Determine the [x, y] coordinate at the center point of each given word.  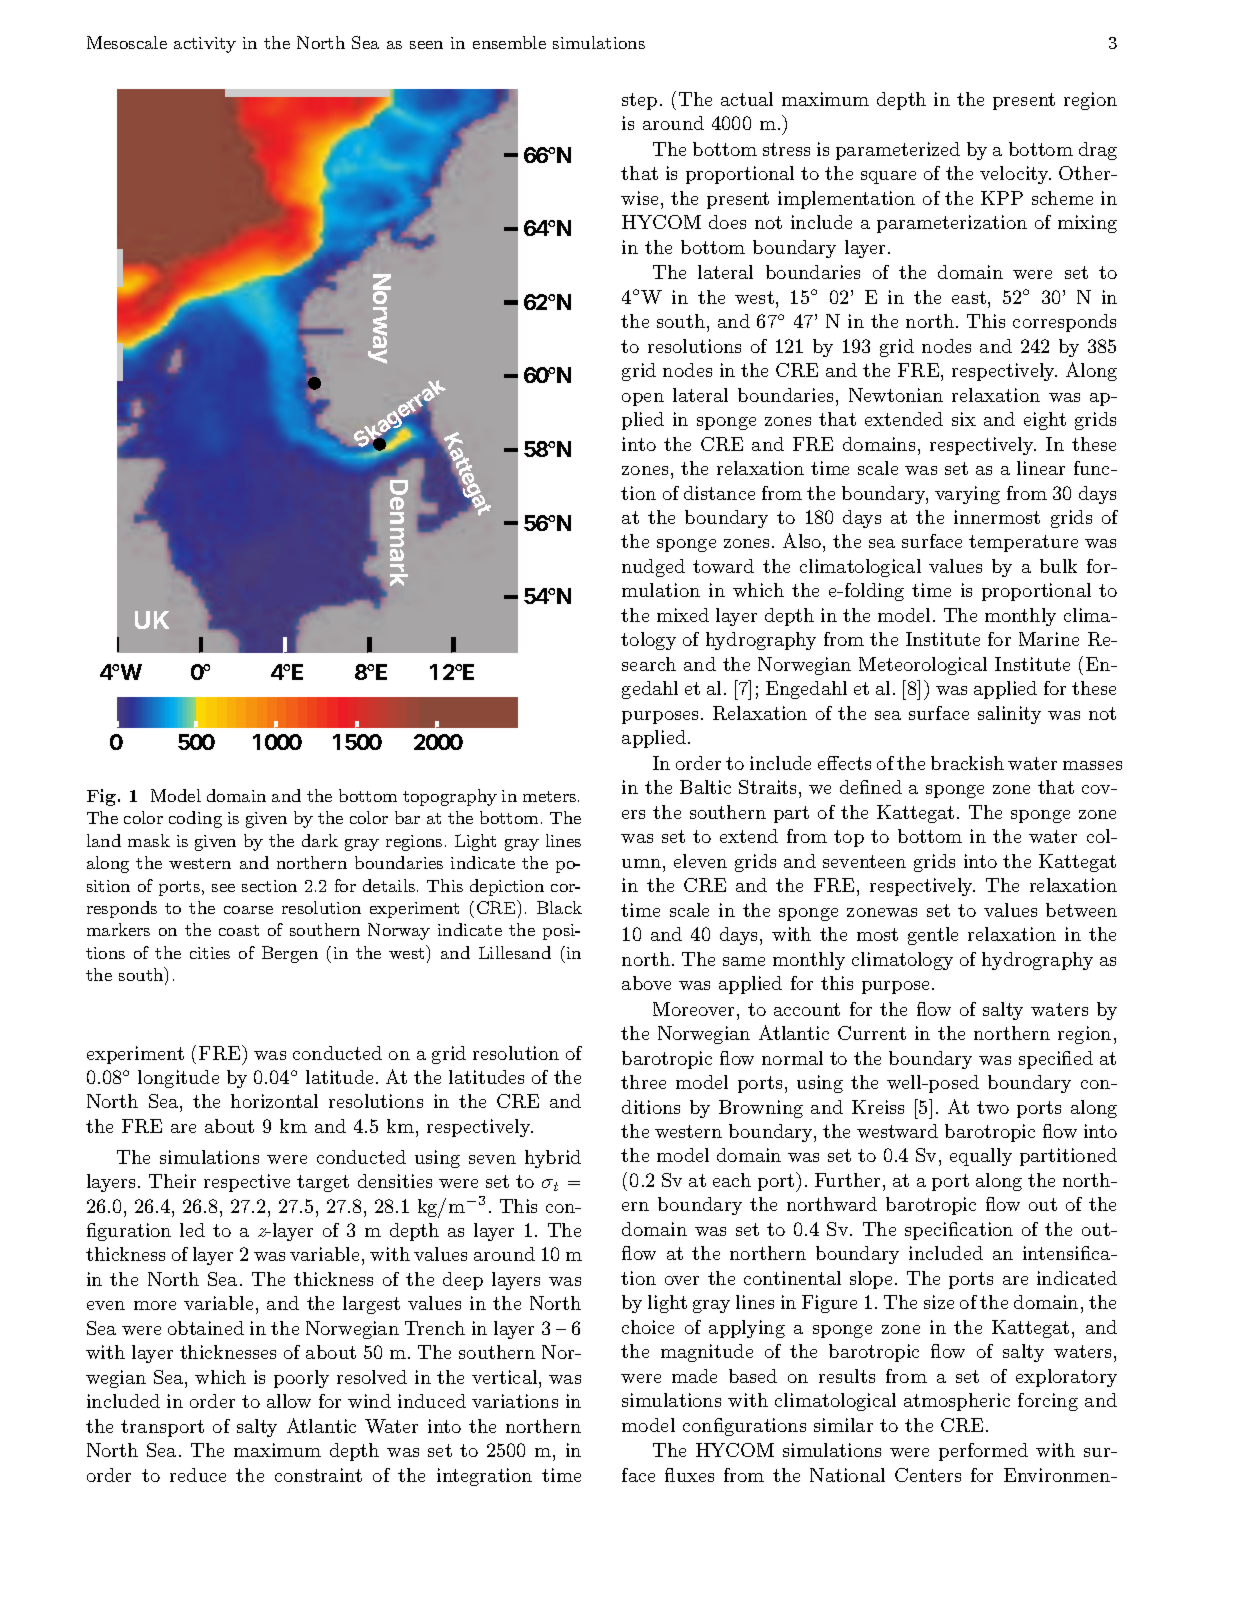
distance [719, 493]
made [694, 1376]
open [643, 399]
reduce [198, 1475]
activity [205, 45]
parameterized [898, 151]
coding [195, 819]
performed [983, 1452]
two [993, 1107]
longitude [178, 1079]
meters [551, 796]
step [639, 101]
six [964, 419]
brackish [967, 763]
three [643, 1082]
